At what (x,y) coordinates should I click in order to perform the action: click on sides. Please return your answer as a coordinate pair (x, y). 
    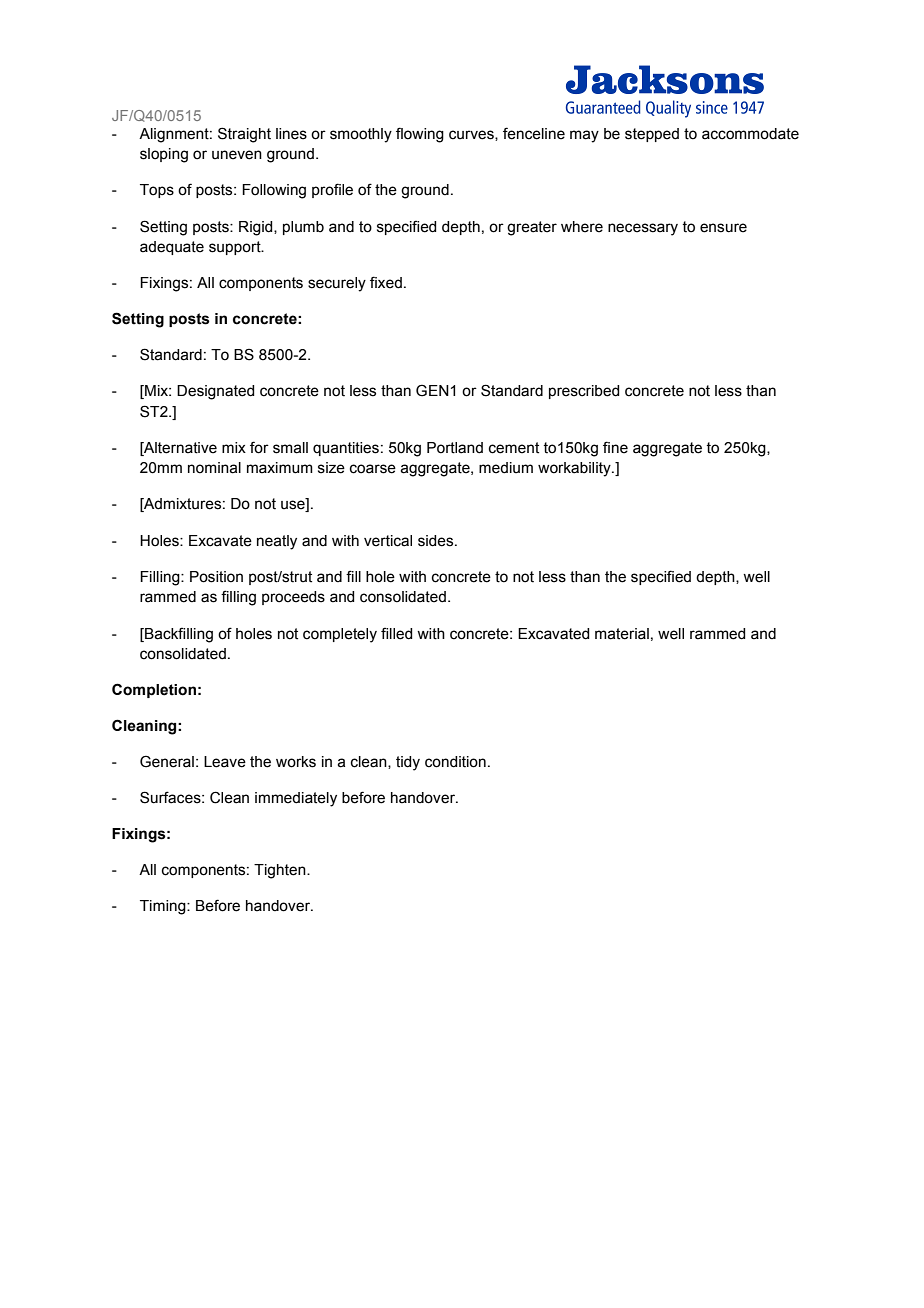
    Looking at the image, I should click on (437, 541).
